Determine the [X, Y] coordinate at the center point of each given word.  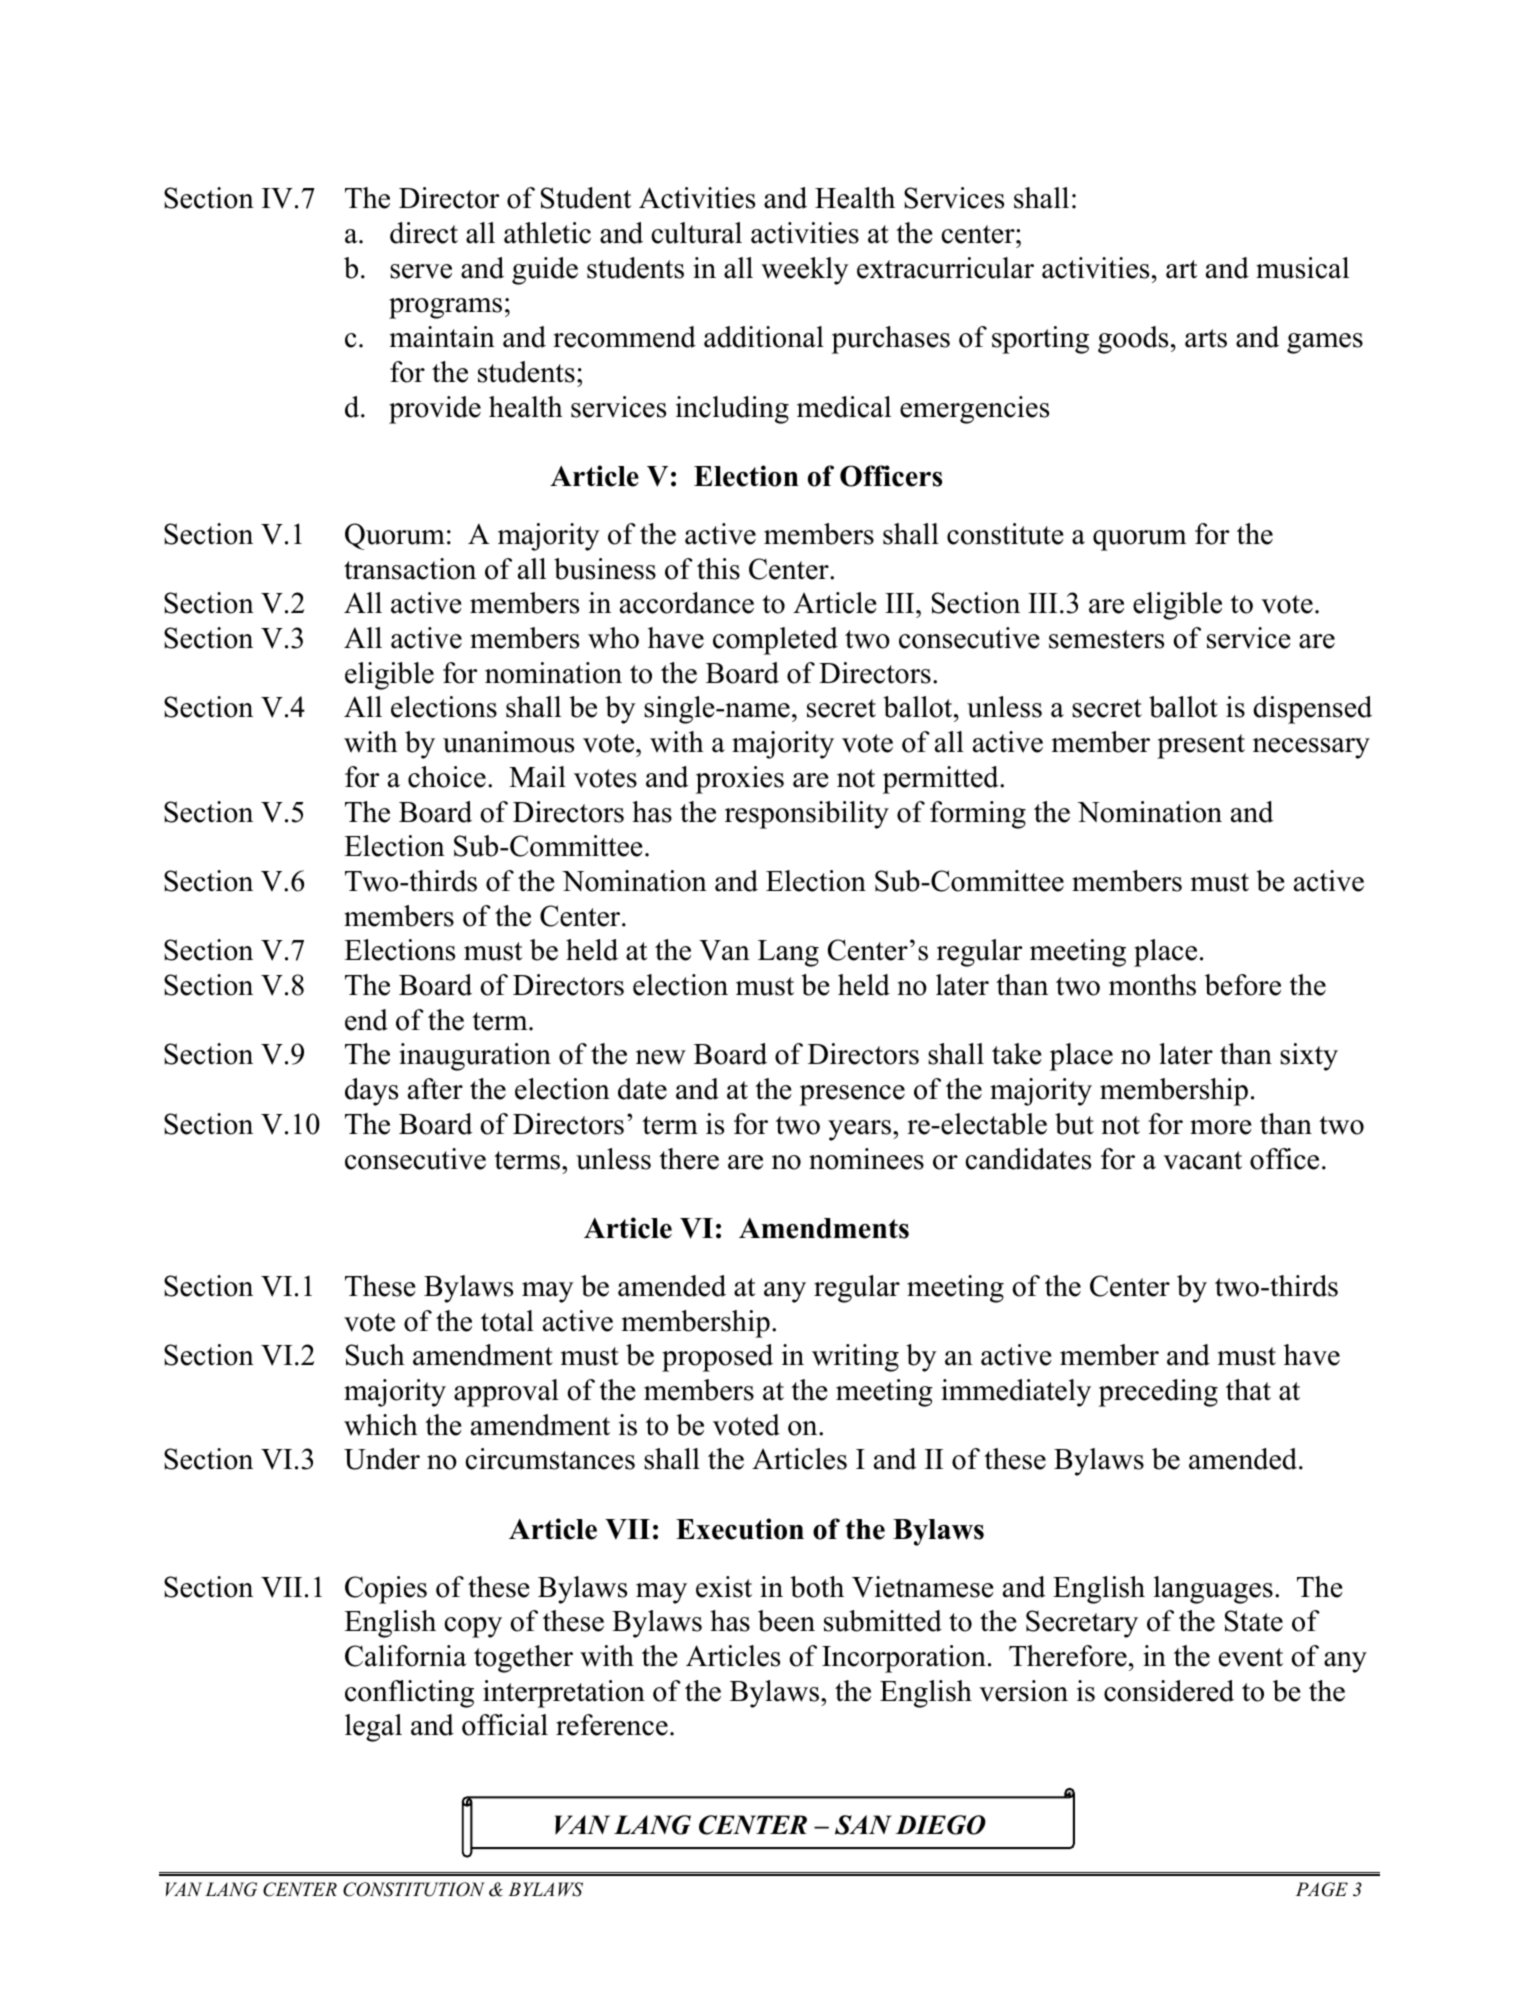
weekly [805, 271]
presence [852, 1095]
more [1221, 1127]
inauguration [475, 1057]
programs [445, 308]
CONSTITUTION [414, 1889]
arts [1206, 338]
